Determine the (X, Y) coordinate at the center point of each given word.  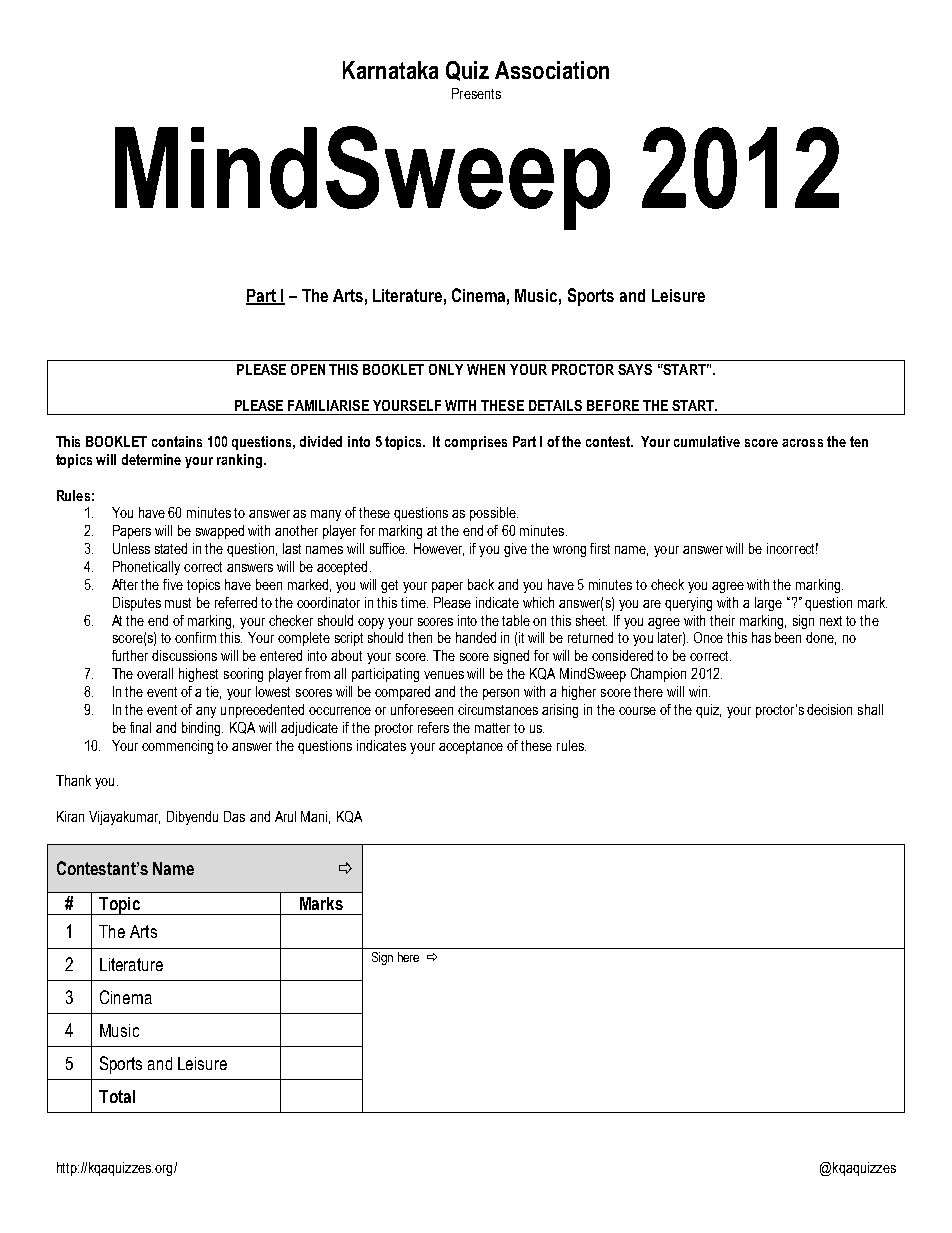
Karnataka (390, 70)
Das (234, 816)
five (173, 584)
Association (552, 70)
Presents (476, 93)
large (768, 604)
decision (829, 709)
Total (117, 1096)
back (481, 584)
